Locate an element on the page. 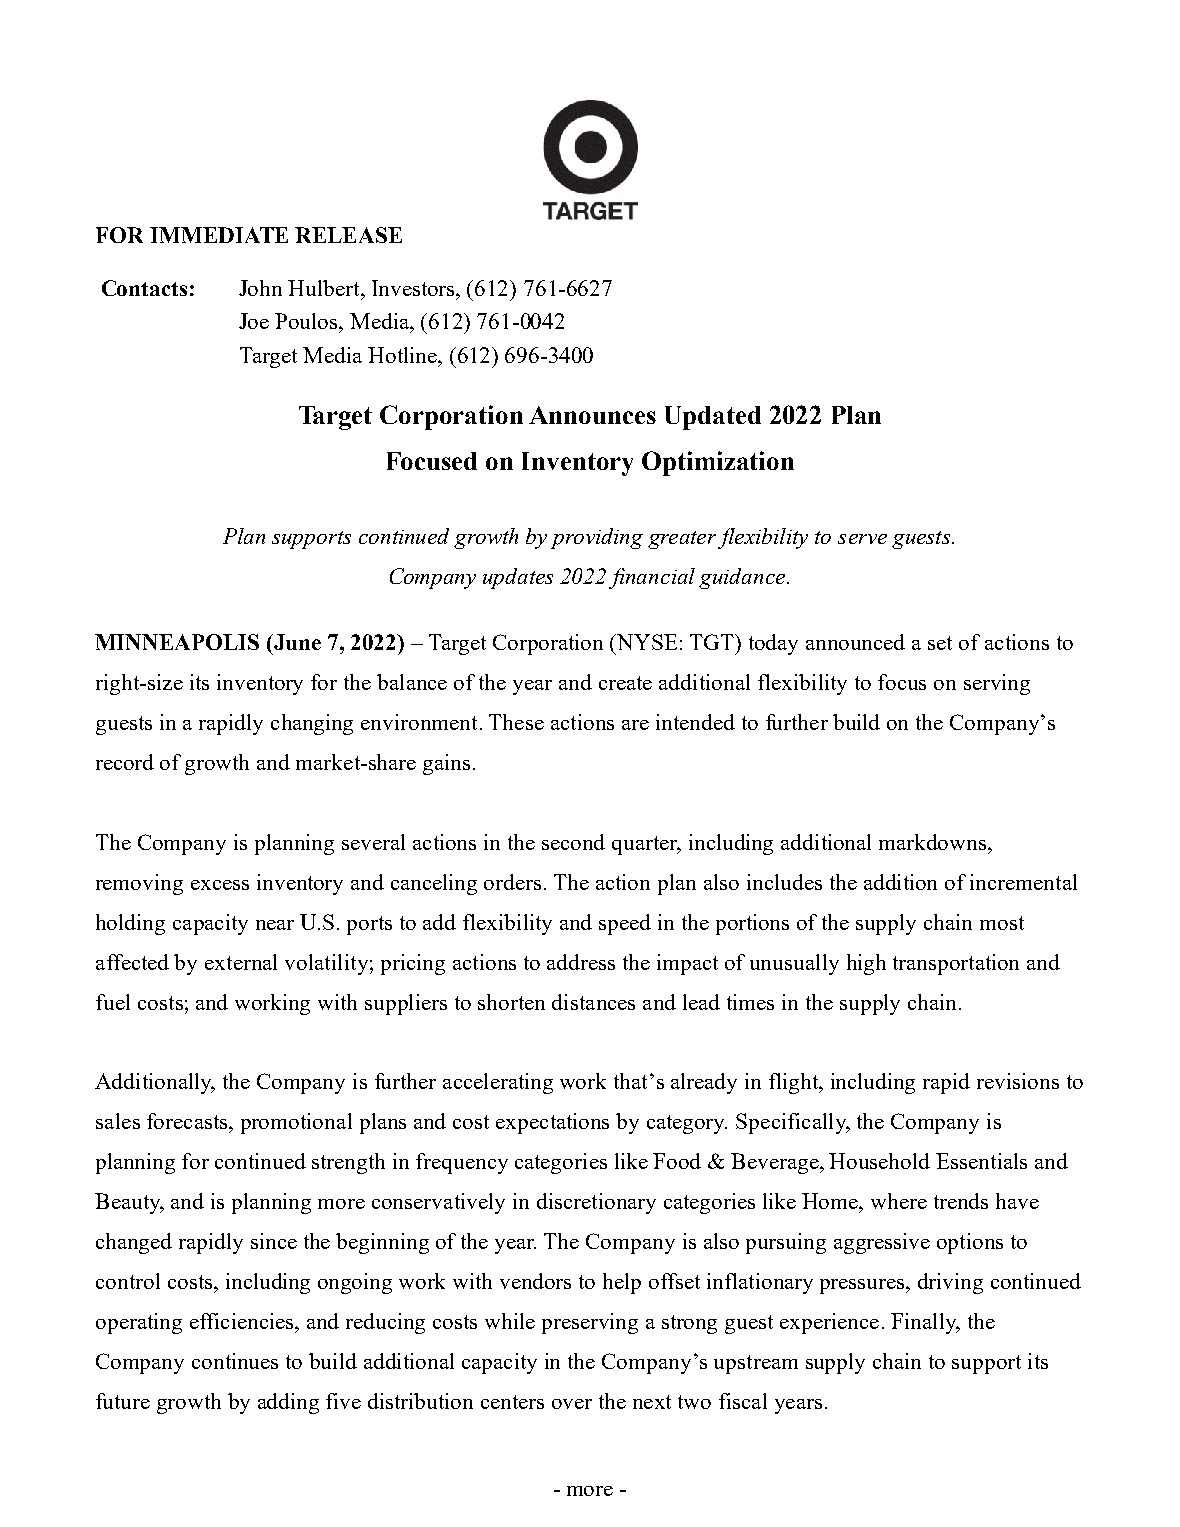 This image has height=1527, width=1180. Finally is located at coordinates (925, 1323).
